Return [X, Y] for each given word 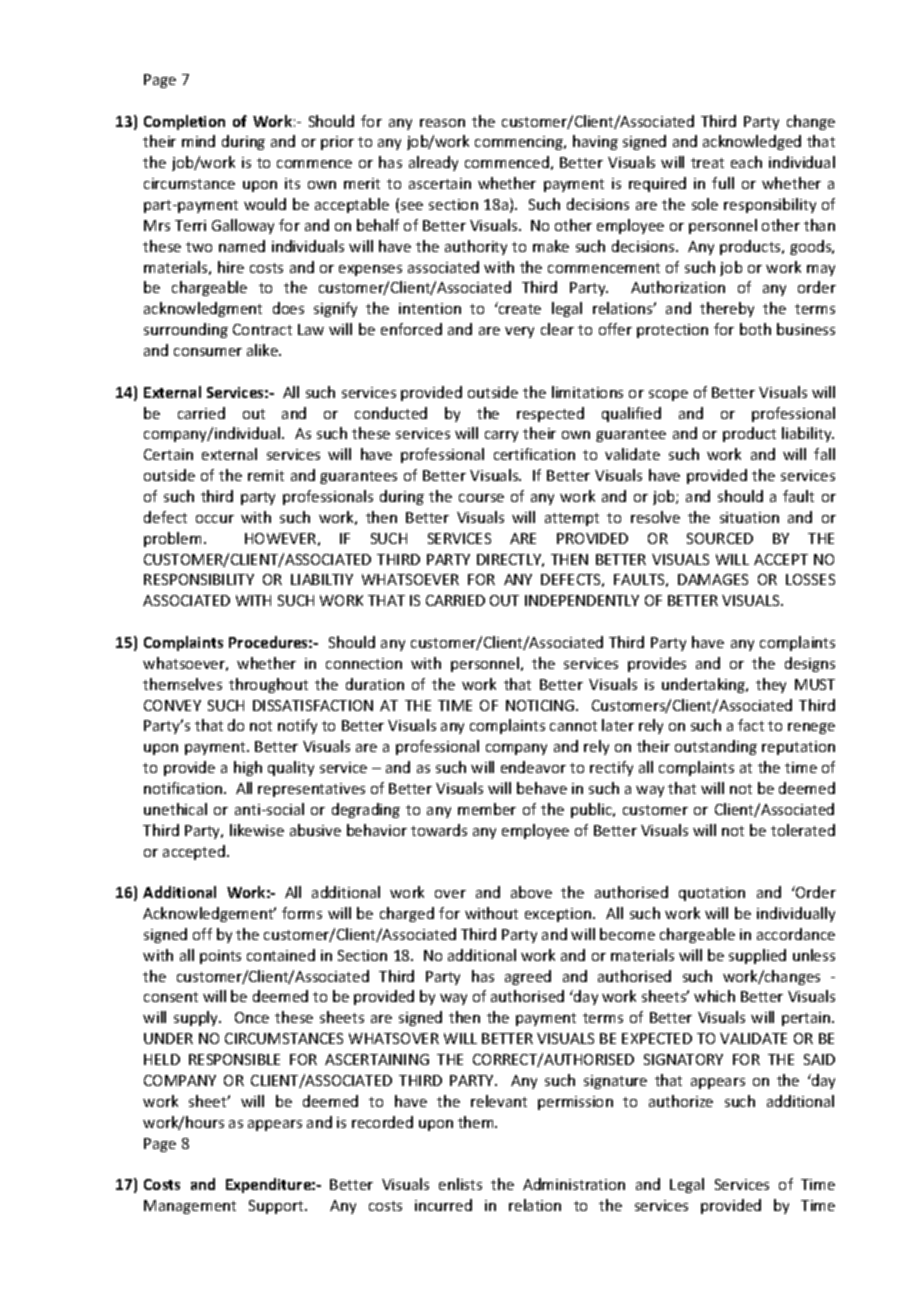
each [746, 162]
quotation [712, 894]
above [531, 892]
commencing [520, 143]
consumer [208, 352]
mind [198, 141]
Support [277, 1207]
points [220, 957]
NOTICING [541, 705]
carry [501, 436]
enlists [460, 1184]
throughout [268, 685]
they [771, 685]
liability [808, 434]
